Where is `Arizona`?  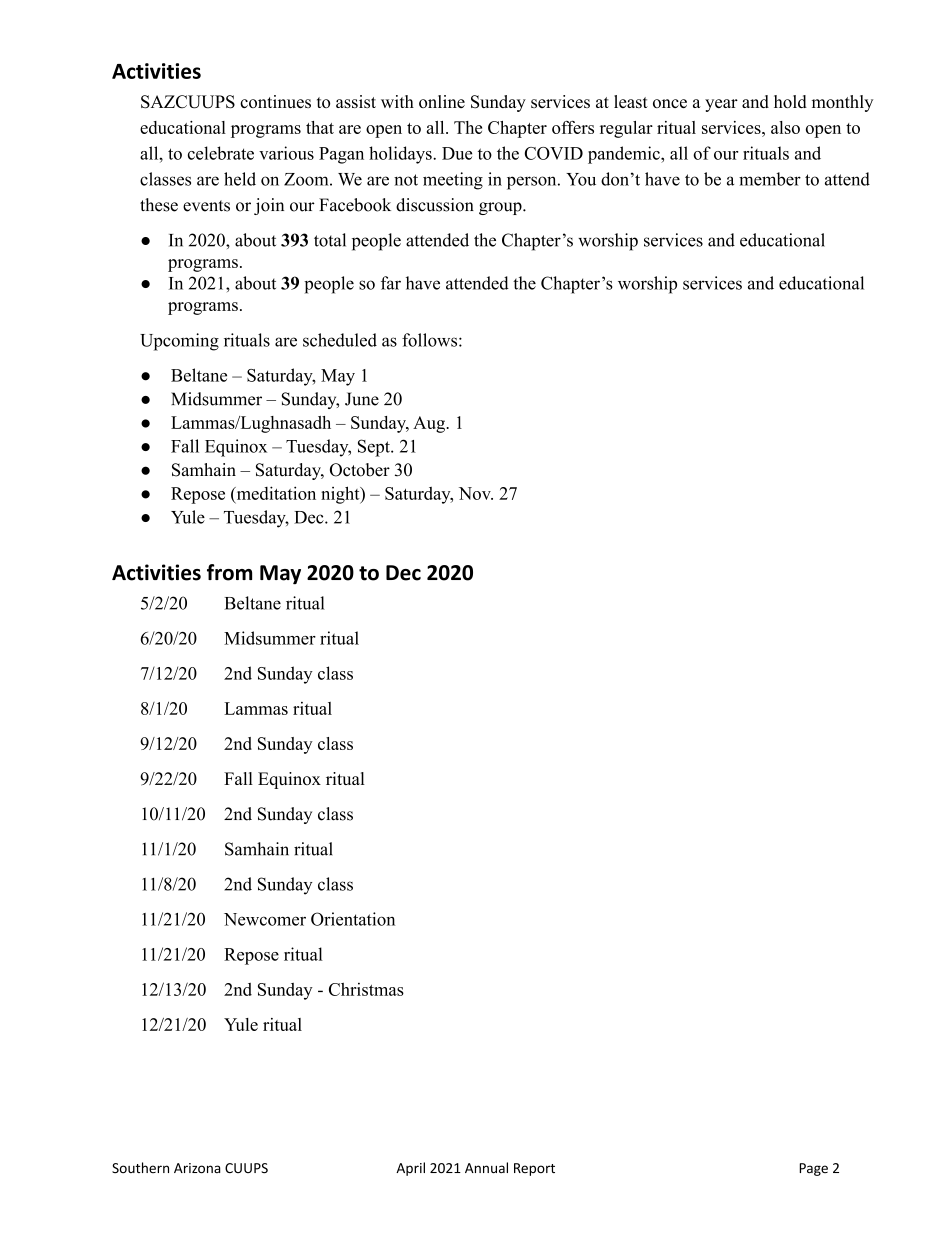
Arizona is located at coordinates (197, 1168).
